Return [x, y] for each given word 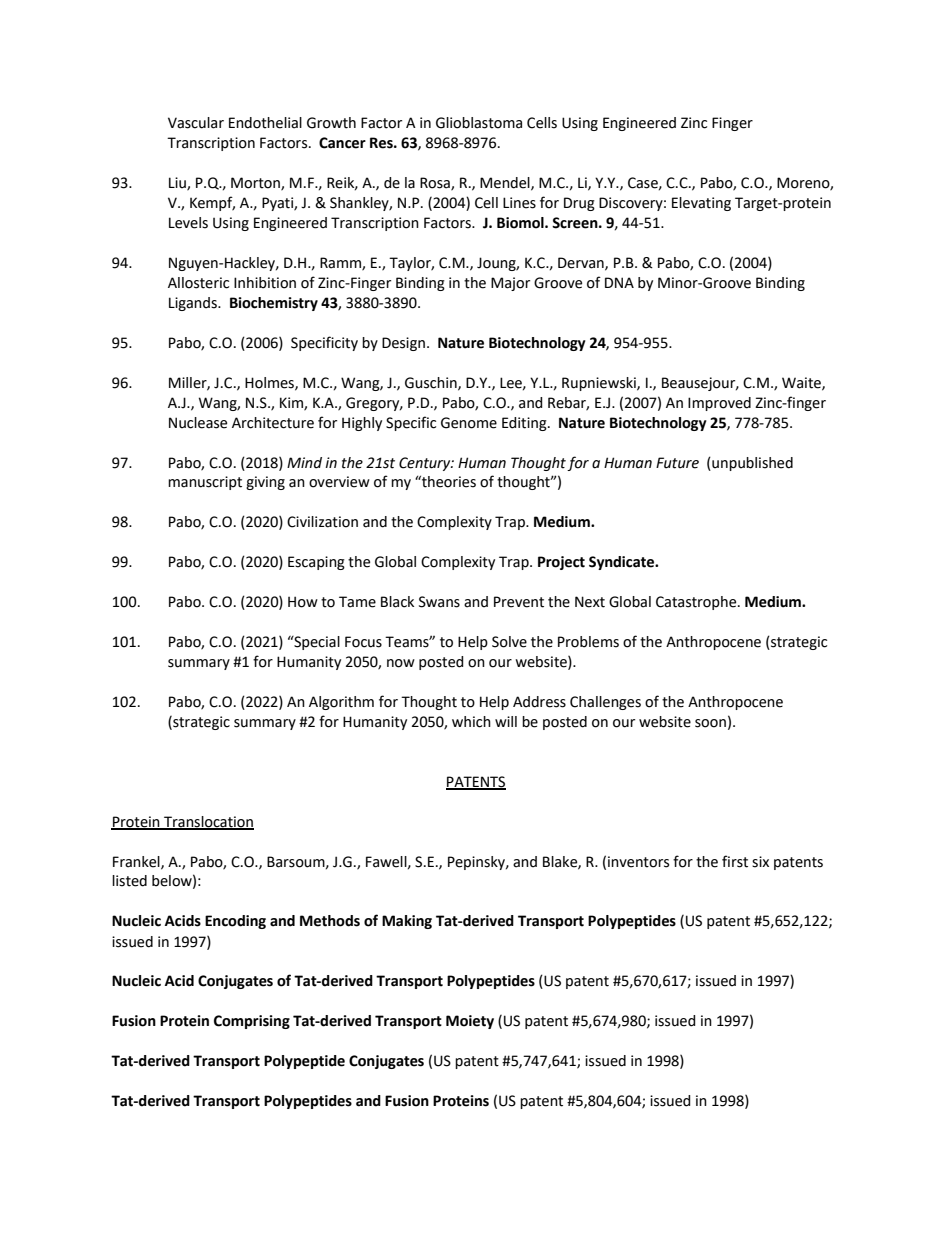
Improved [719, 404]
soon [710, 723]
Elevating [701, 204]
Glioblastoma [479, 123]
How [303, 602]
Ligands [194, 304]
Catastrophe [697, 603]
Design [403, 344]
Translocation [208, 822]
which [471, 722]
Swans [439, 602]
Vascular [196, 123]
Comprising [252, 1022]
